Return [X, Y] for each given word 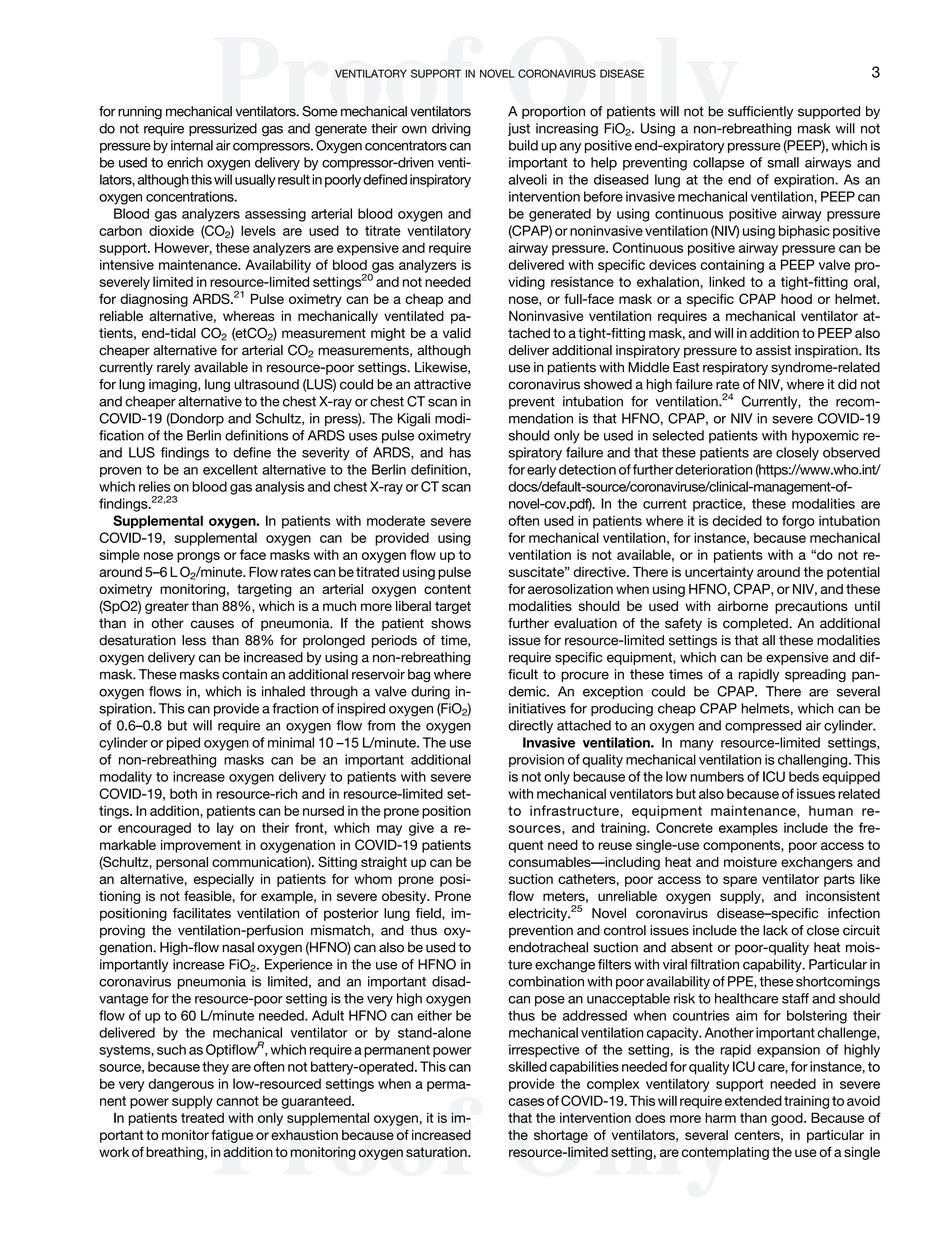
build [523, 145]
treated [202, 1117]
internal [192, 145]
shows [451, 623]
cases [526, 1102]
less [194, 640]
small [783, 162]
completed [756, 624]
